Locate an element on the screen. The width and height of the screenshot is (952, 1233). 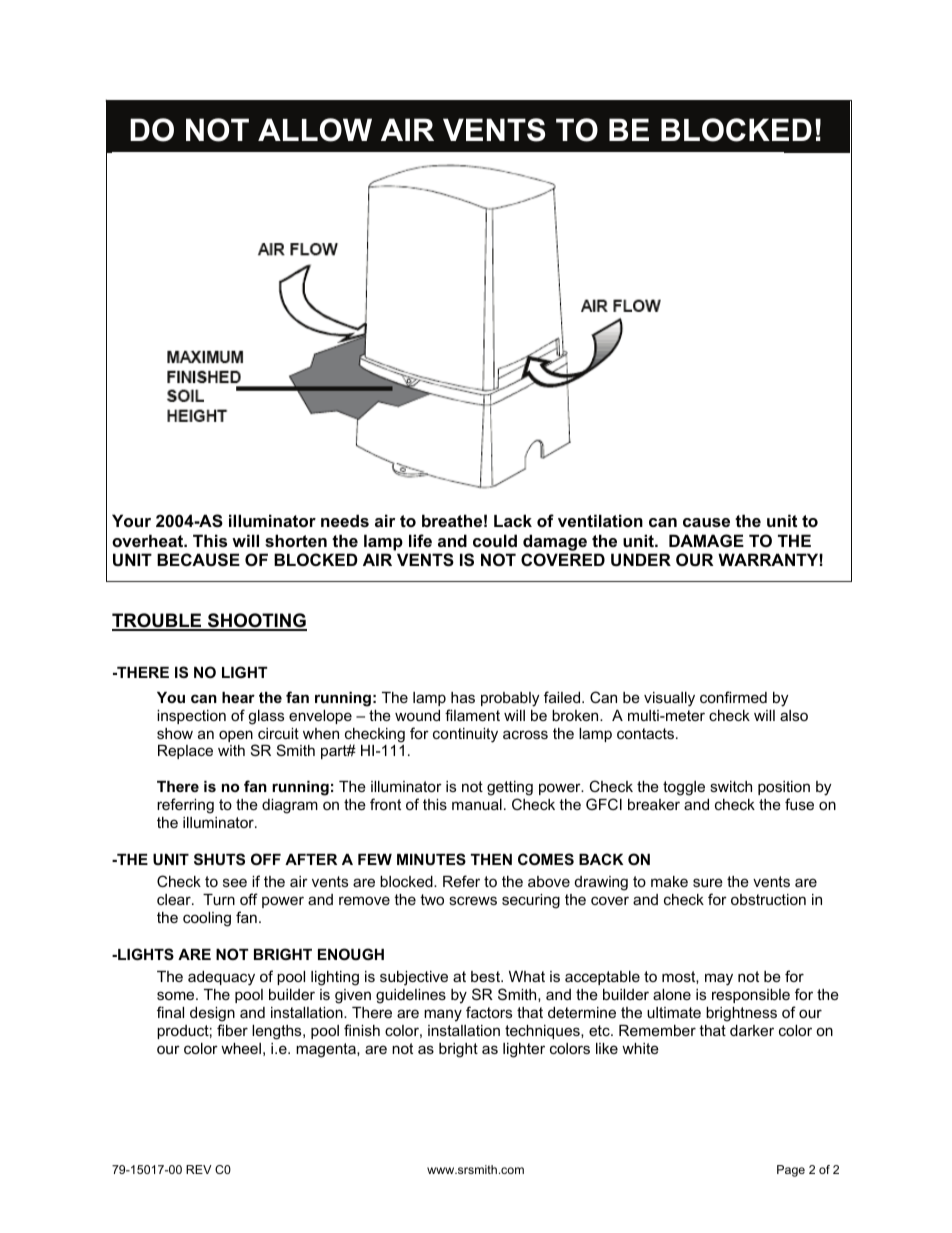
many is located at coordinates (443, 1015).
